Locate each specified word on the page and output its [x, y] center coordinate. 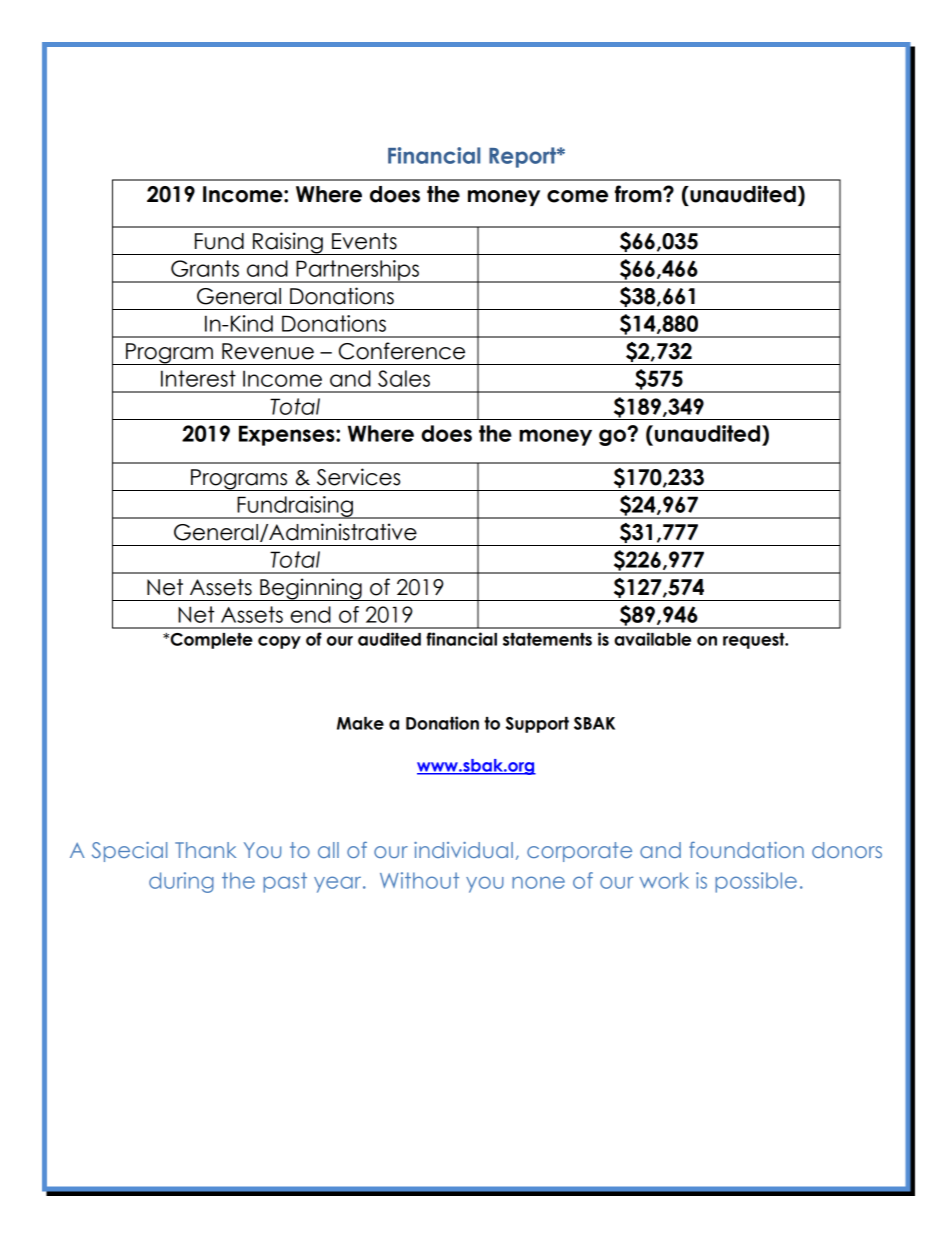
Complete [210, 641]
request [755, 641]
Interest [198, 378]
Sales [404, 378]
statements [547, 639]
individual [463, 850]
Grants [205, 268]
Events [364, 241]
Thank [205, 850]
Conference [402, 351]
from [639, 194]
